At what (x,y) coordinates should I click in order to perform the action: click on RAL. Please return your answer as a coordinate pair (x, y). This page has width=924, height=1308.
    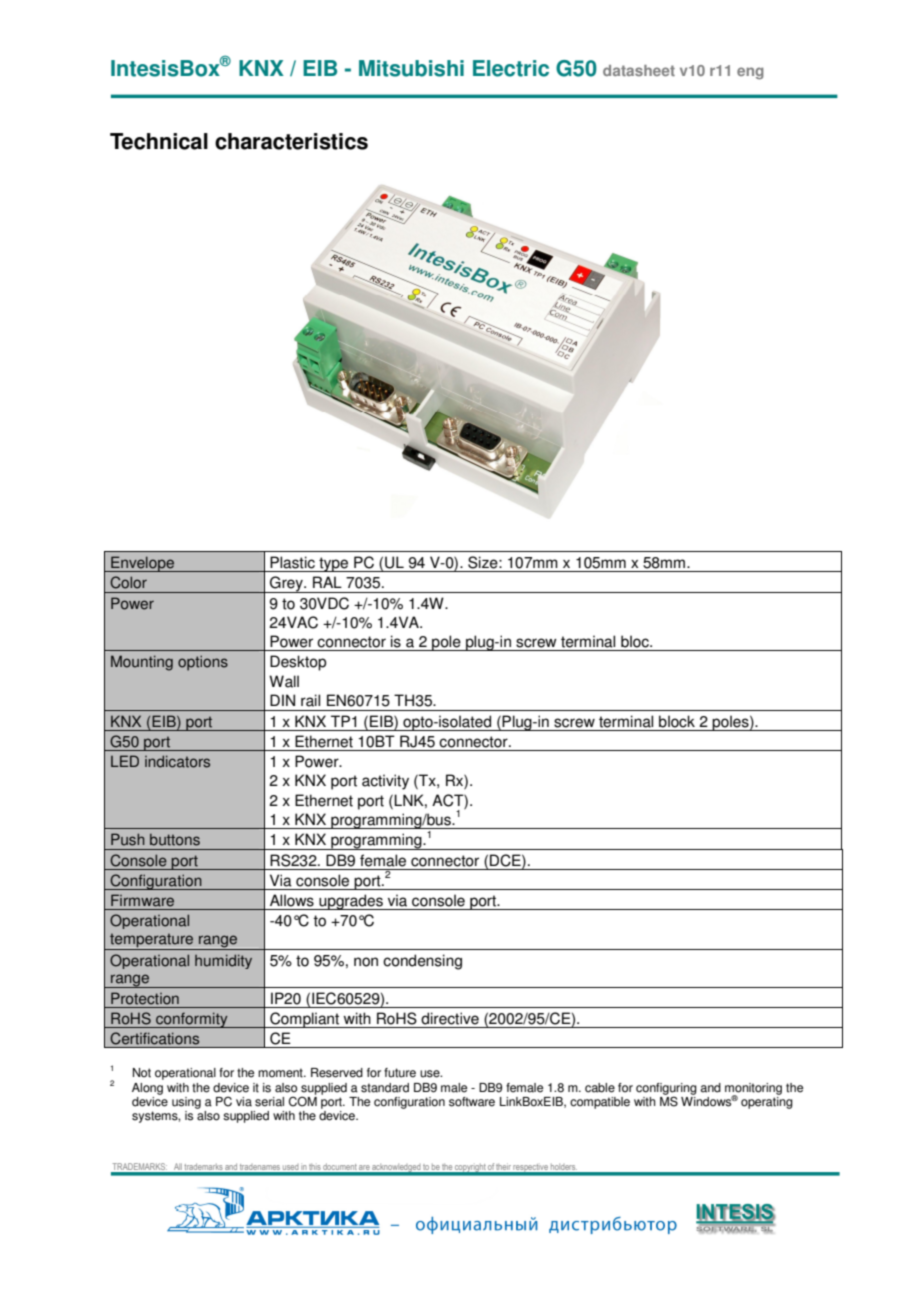
    Looking at the image, I should click on (327, 582).
